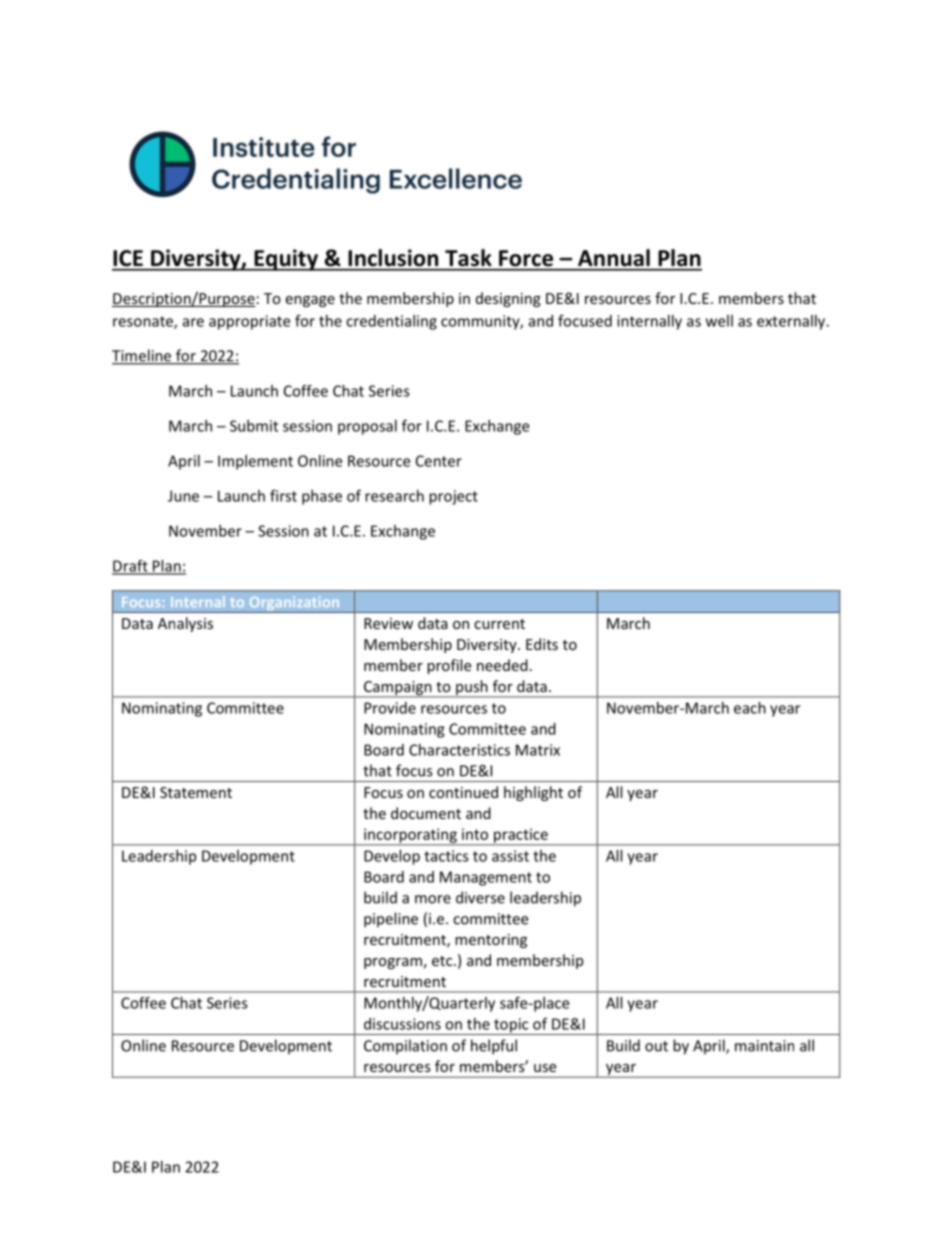 This screenshot has width=952, height=1233. Describe the element at coordinates (719, 321) in the screenshot. I see `well` at that location.
